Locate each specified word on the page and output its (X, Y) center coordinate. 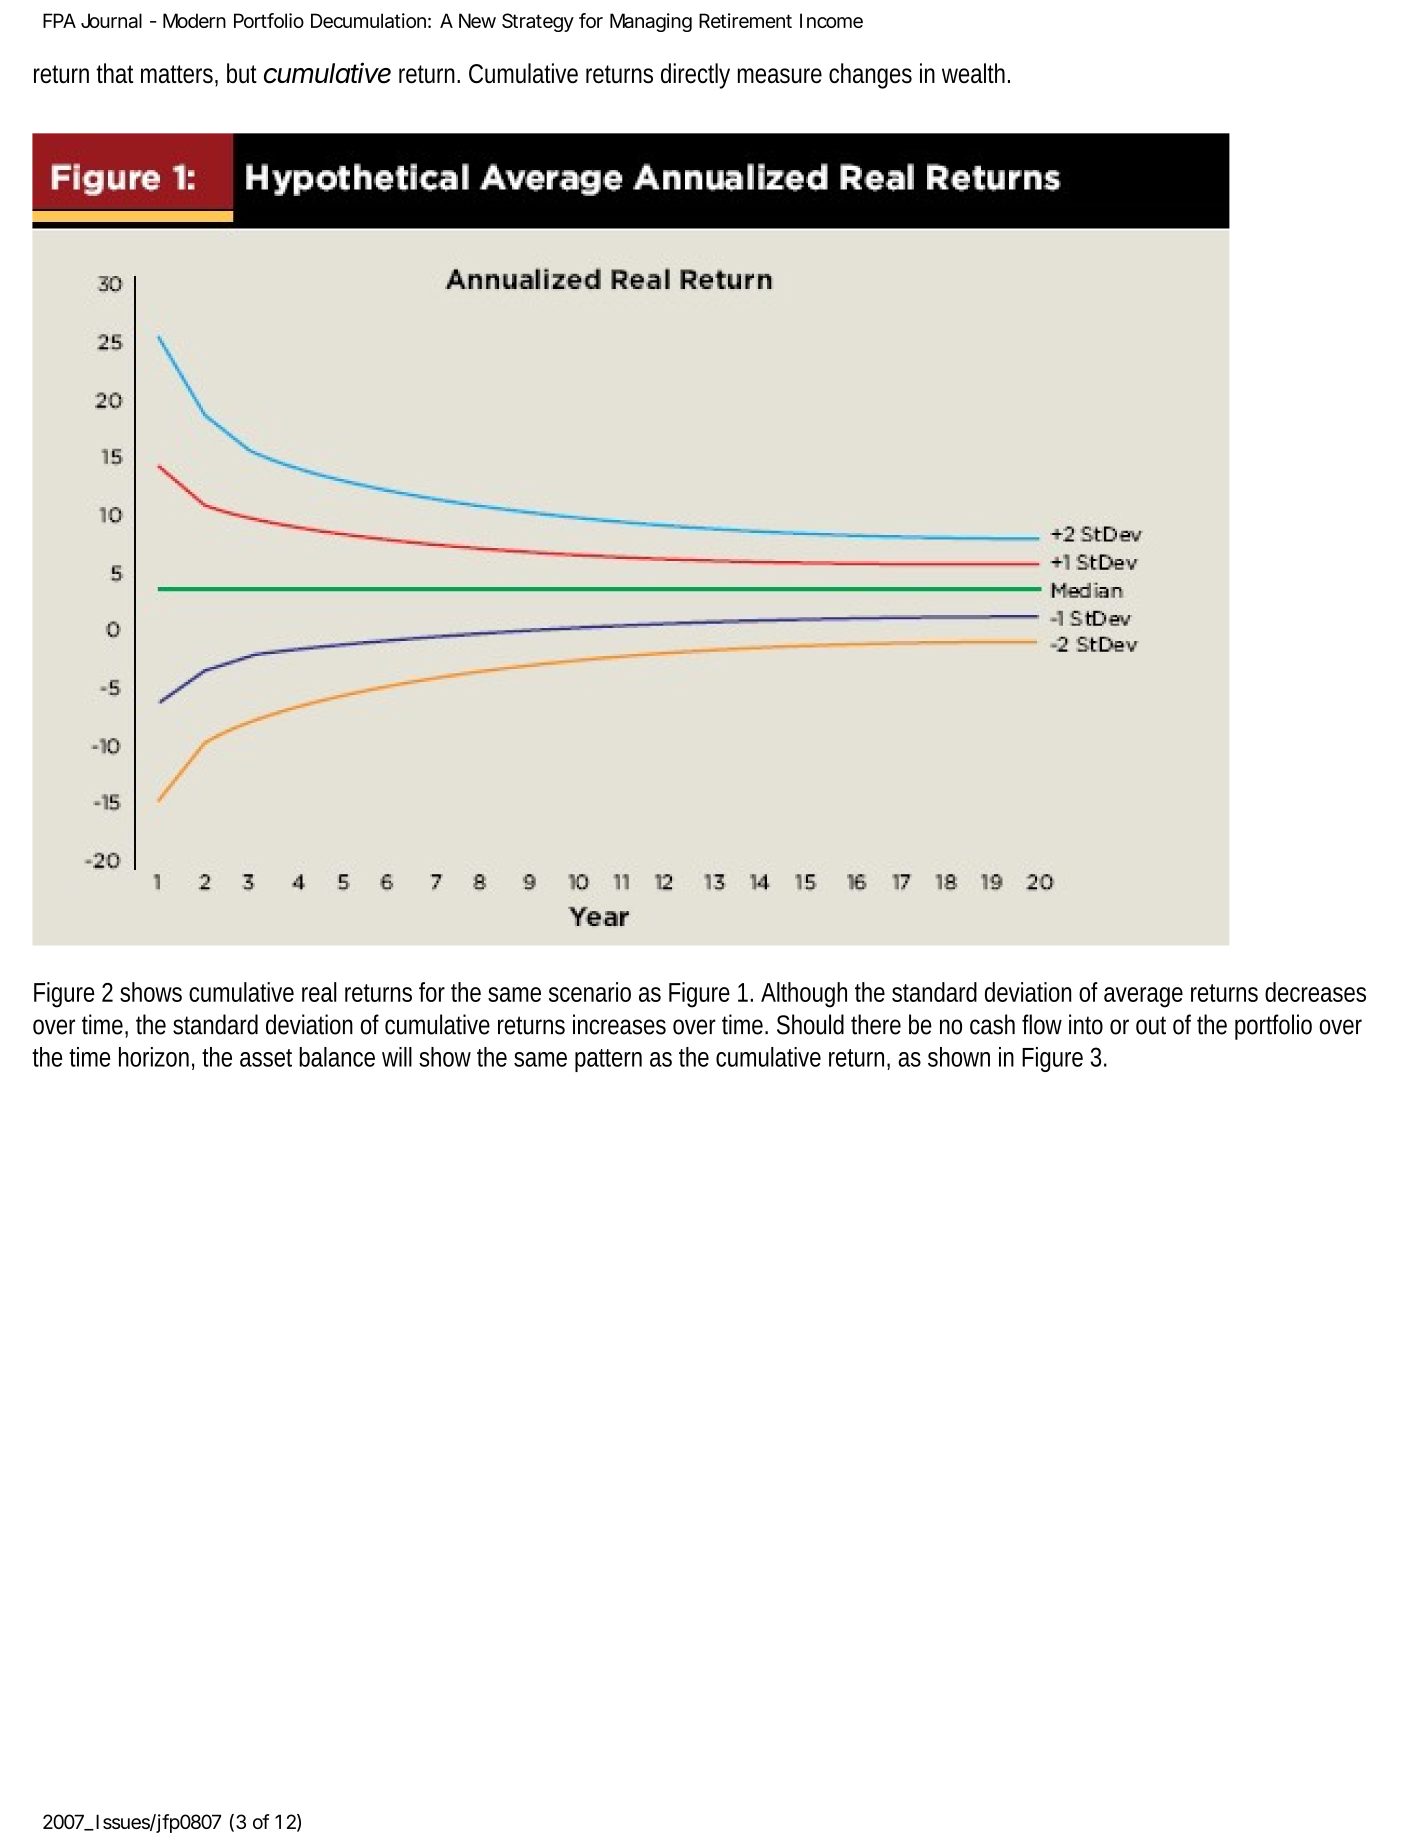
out (1151, 1025)
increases (619, 1024)
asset (266, 1058)
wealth (976, 73)
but (242, 73)
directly (695, 76)
